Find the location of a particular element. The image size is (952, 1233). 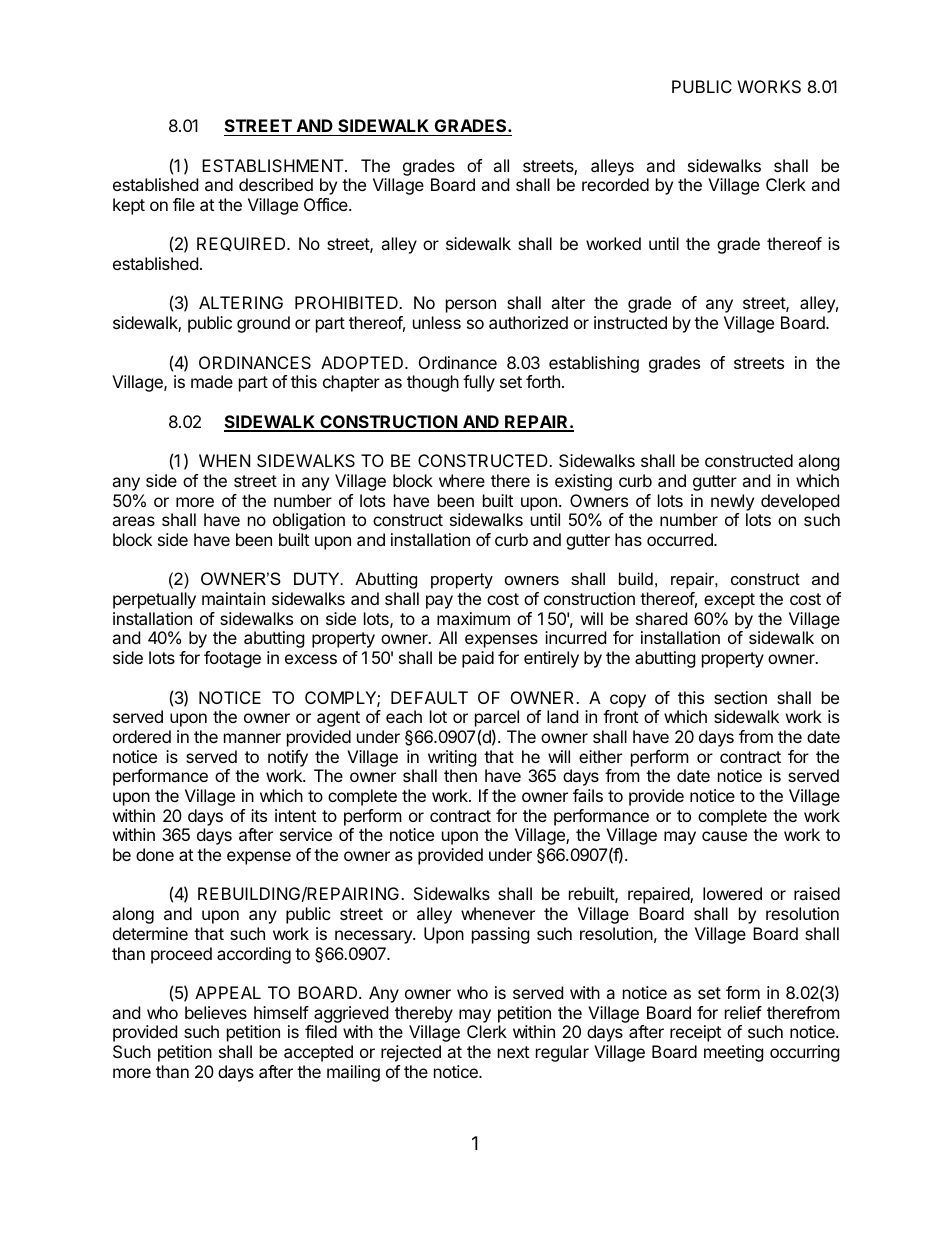

believes is located at coordinates (216, 1012).
